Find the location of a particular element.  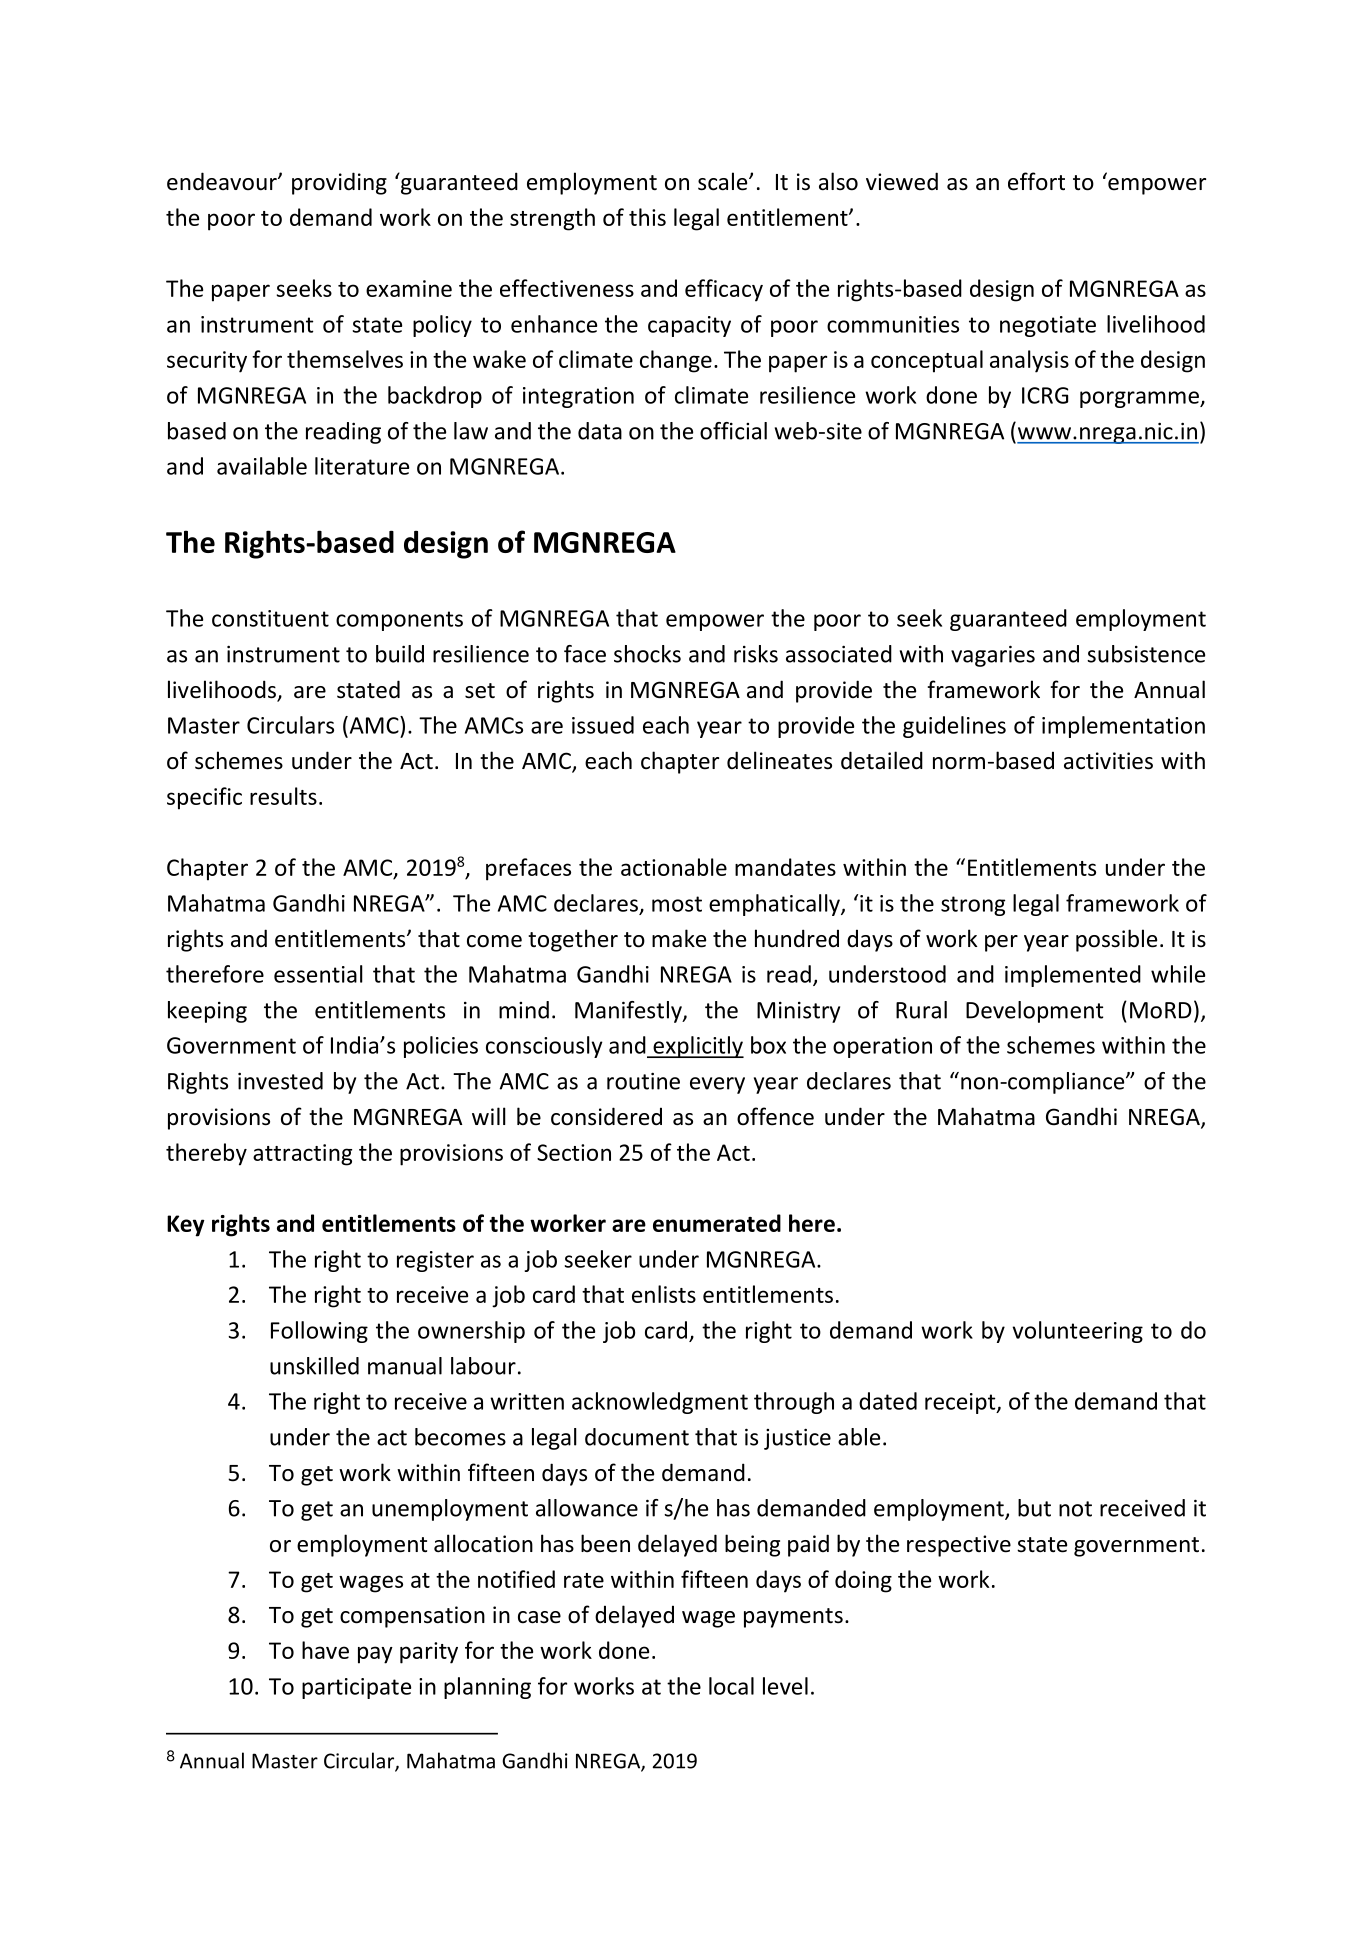

volunteering is located at coordinates (1077, 1332).
